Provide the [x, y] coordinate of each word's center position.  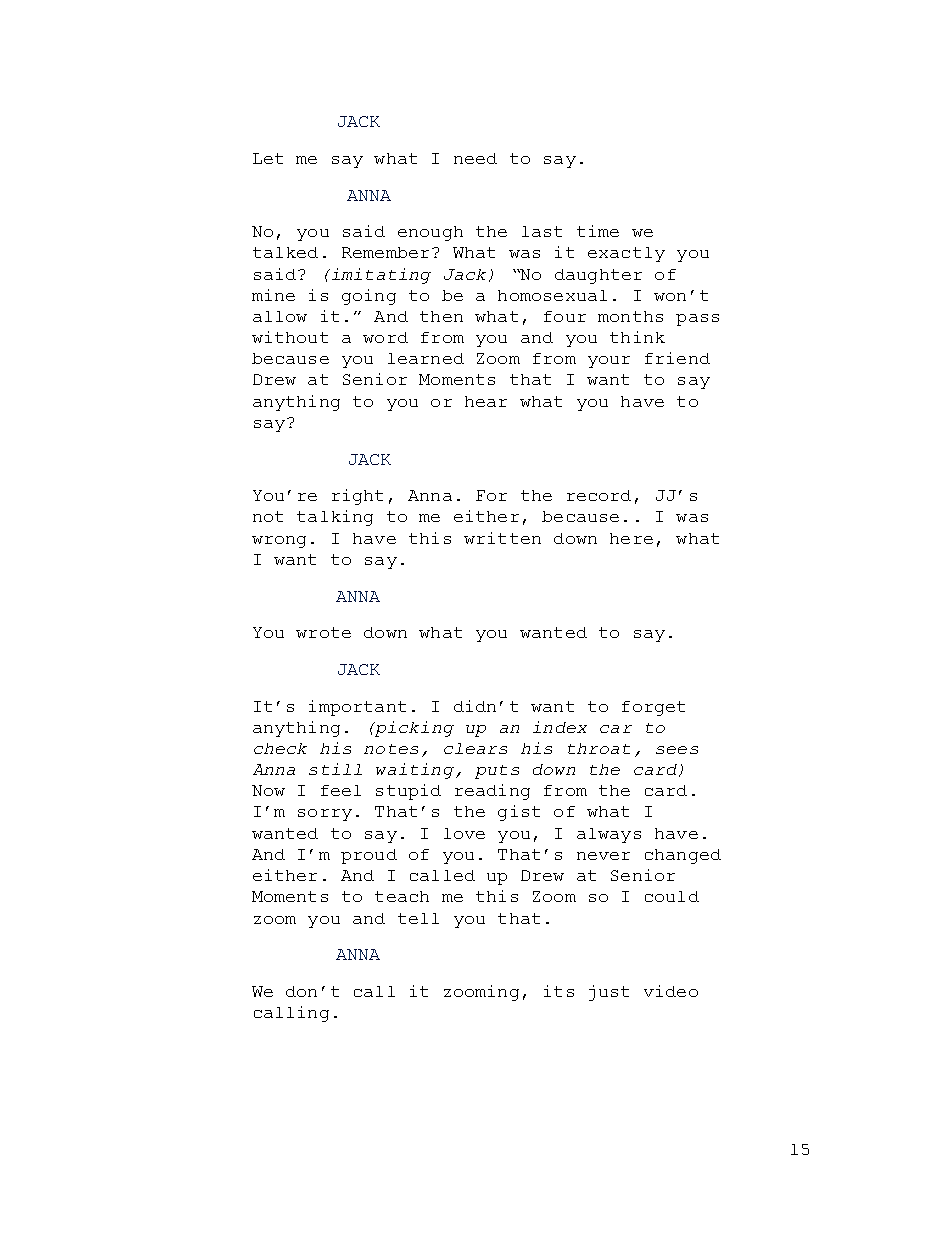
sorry [325, 815]
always [609, 835]
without [290, 337]
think [637, 337]
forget [653, 708]
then [441, 316]
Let [268, 158]
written [502, 538]
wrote [323, 632]
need [475, 158]
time [598, 231]
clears [475, 748]
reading [492, 792]
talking [335, 518]
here [631, 538]
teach [402, 896]
